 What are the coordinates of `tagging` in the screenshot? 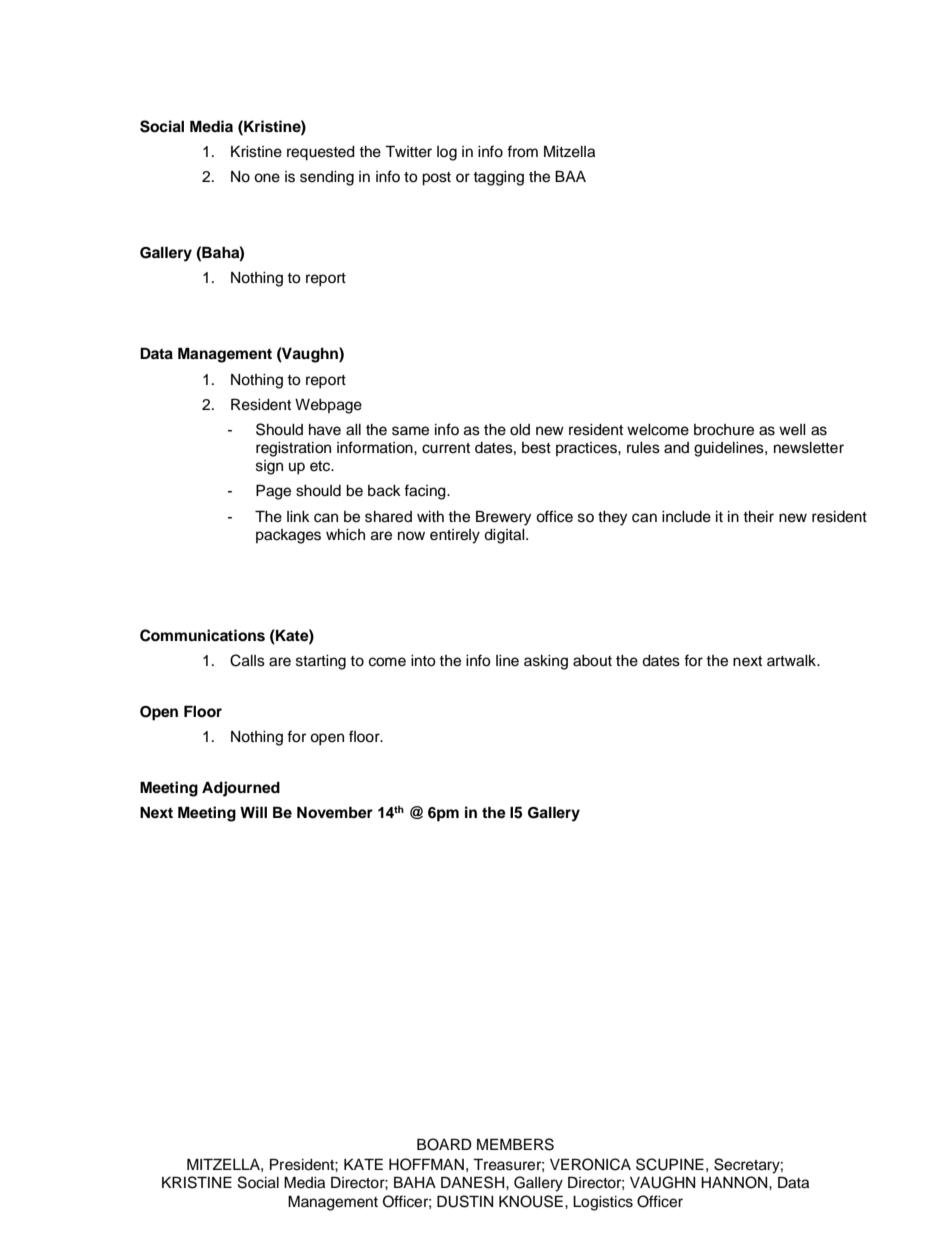 It's located at (498, 178).
